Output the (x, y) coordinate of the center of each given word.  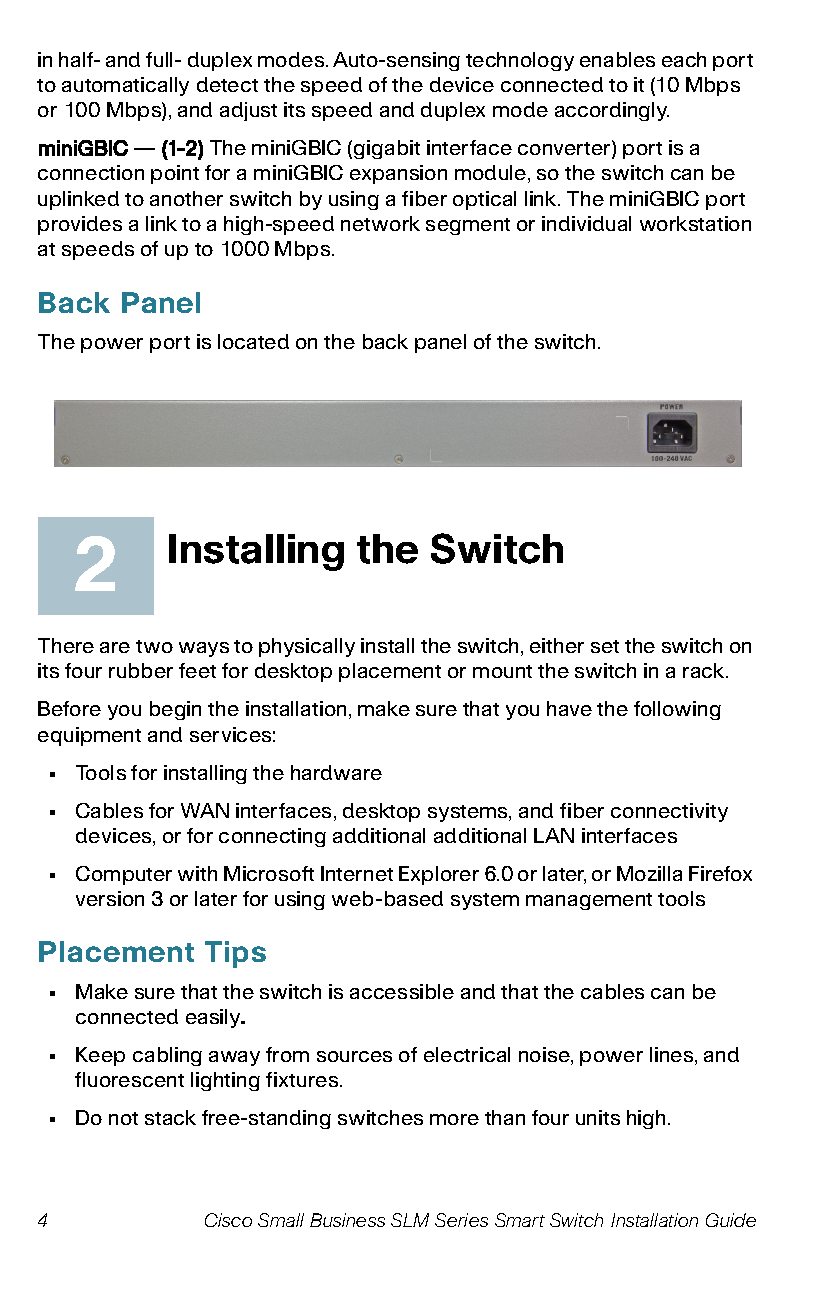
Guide (731, 1220)
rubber (141, 670)
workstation (695, 223)
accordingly (612, 111)
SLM (410, 1220)
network (380, 223)
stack (170, 1117)
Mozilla (649, 873)
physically (307, 647)
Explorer (439, 875)
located (253, 341)
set (605, 646)
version (110, 898)
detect (227, 84)
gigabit (387, 149)
